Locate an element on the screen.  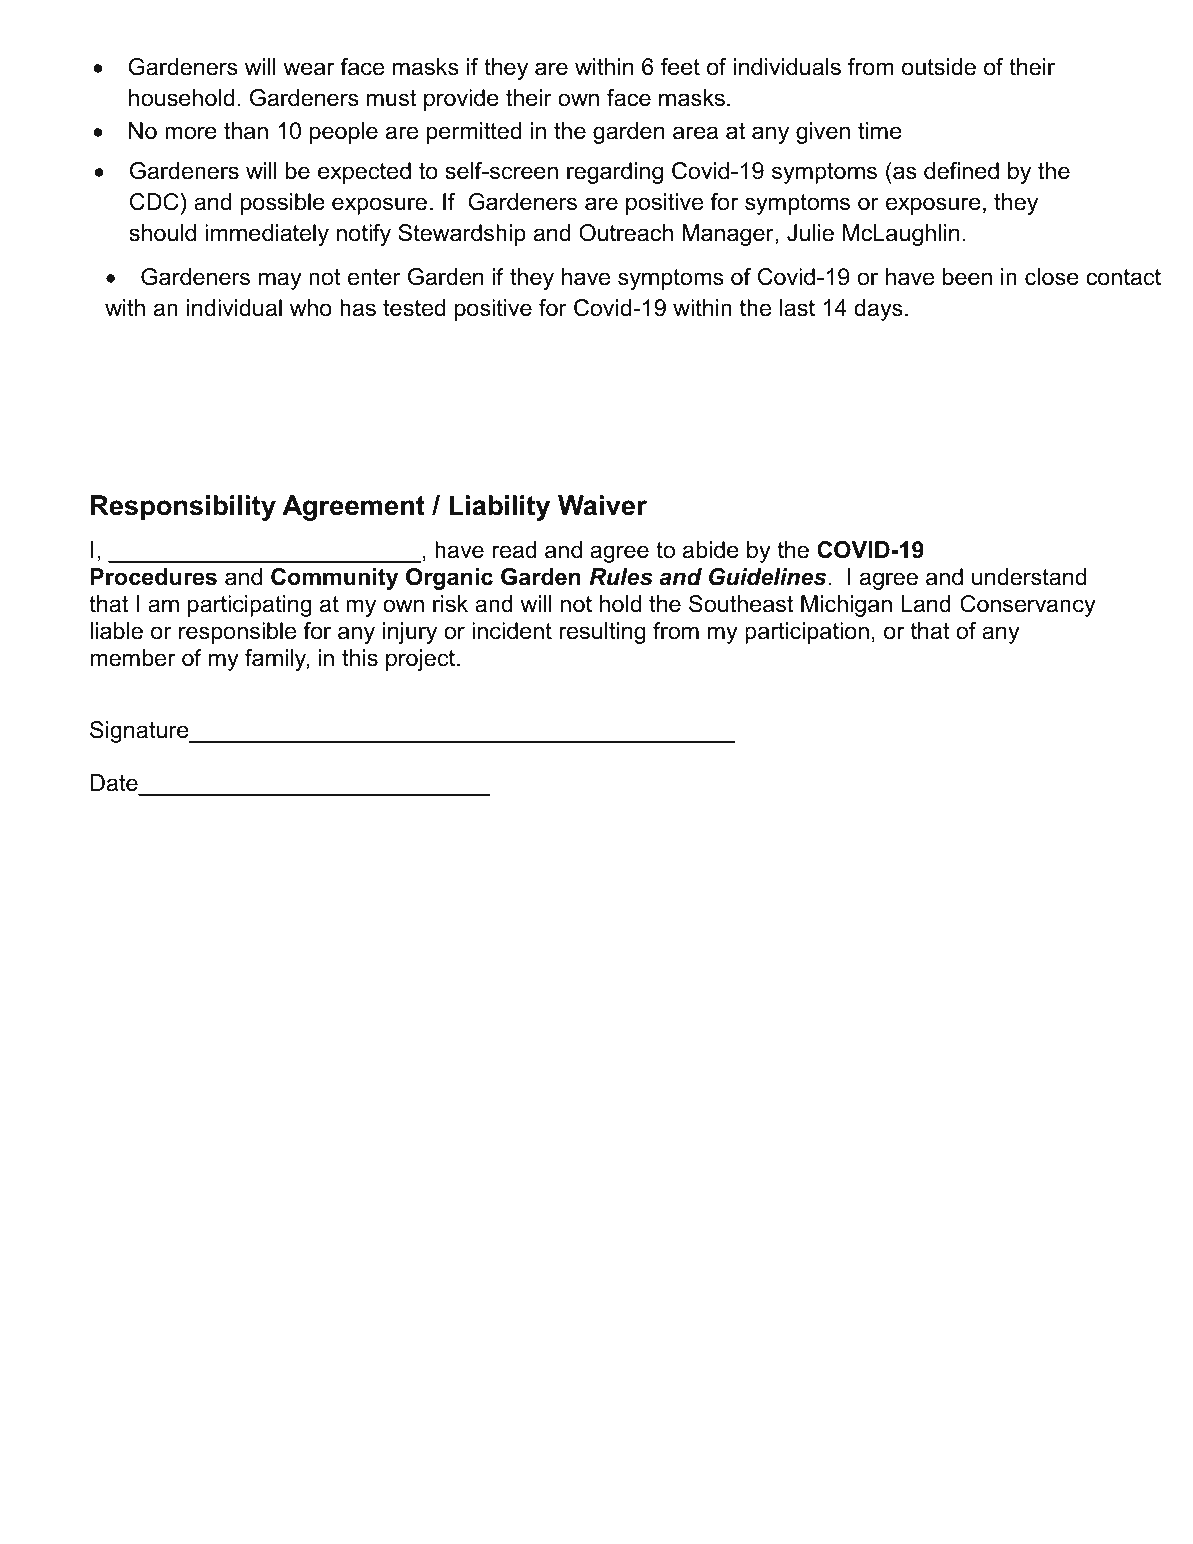
understand is located at coordinates (1029, 577).
